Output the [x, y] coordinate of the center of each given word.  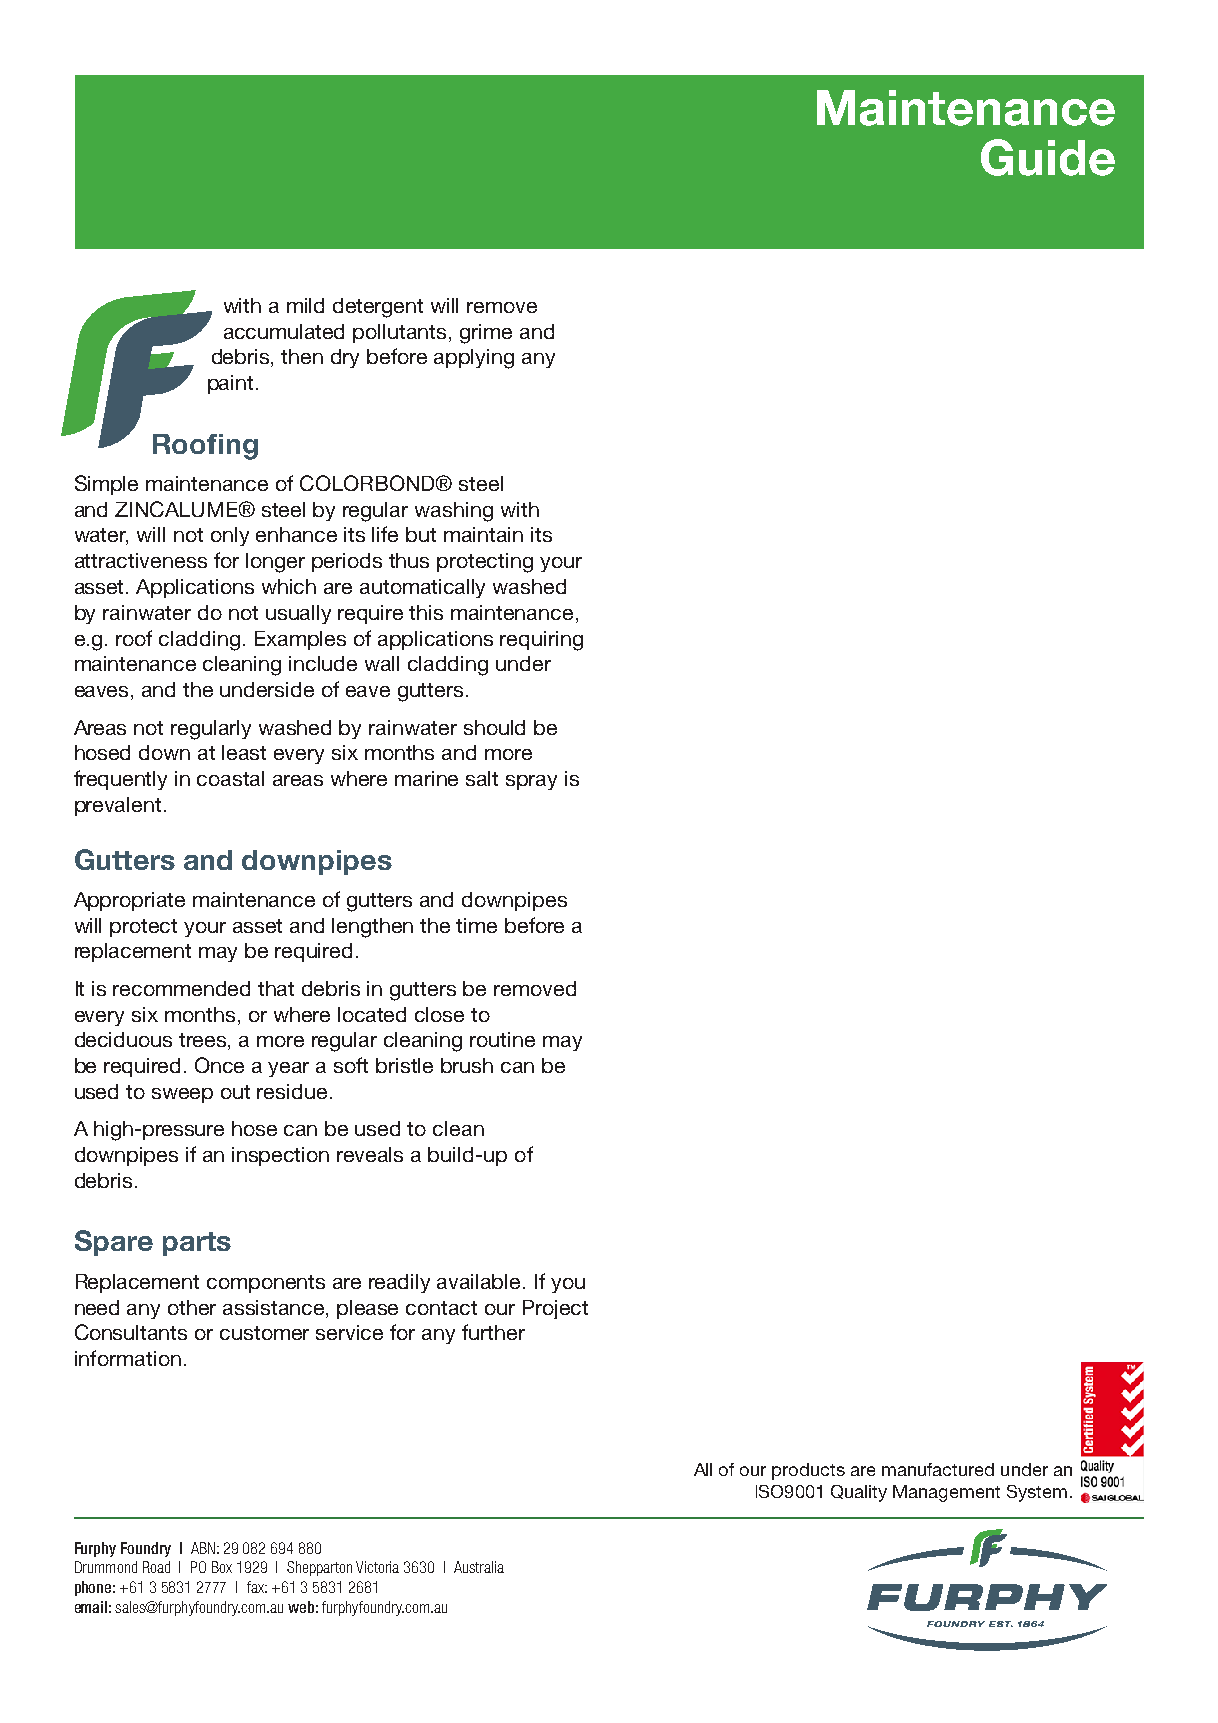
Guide [1048, 157]
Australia [479, 1567]
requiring [541, 641]
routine [502, 1039]
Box [222, 1567]
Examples [300, 640]
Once [219, 1065]
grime [486, 334]
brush [467, 1065]
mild [305, 305]
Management [946, 1493]
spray [531, 782]
